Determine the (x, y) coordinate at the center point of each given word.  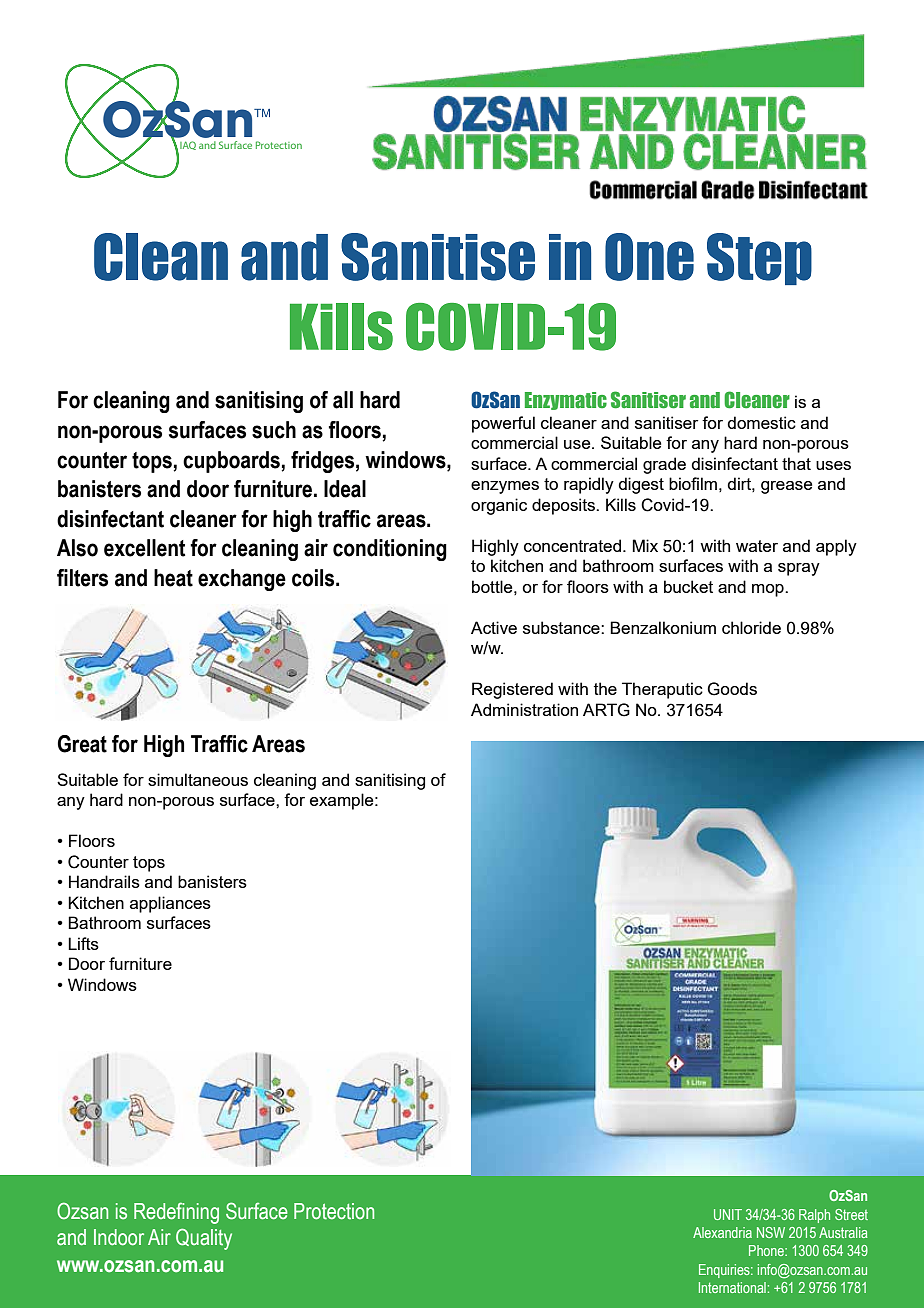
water (757, 546)
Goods (732, 689)
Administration (524, 709)
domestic (761, 422)
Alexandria (722, 1232)
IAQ (187, 147)
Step (759, 259)
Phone (767, 1250)
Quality (204, 1239)
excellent (144, 548)
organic (499, 506)
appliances (170, 904)
